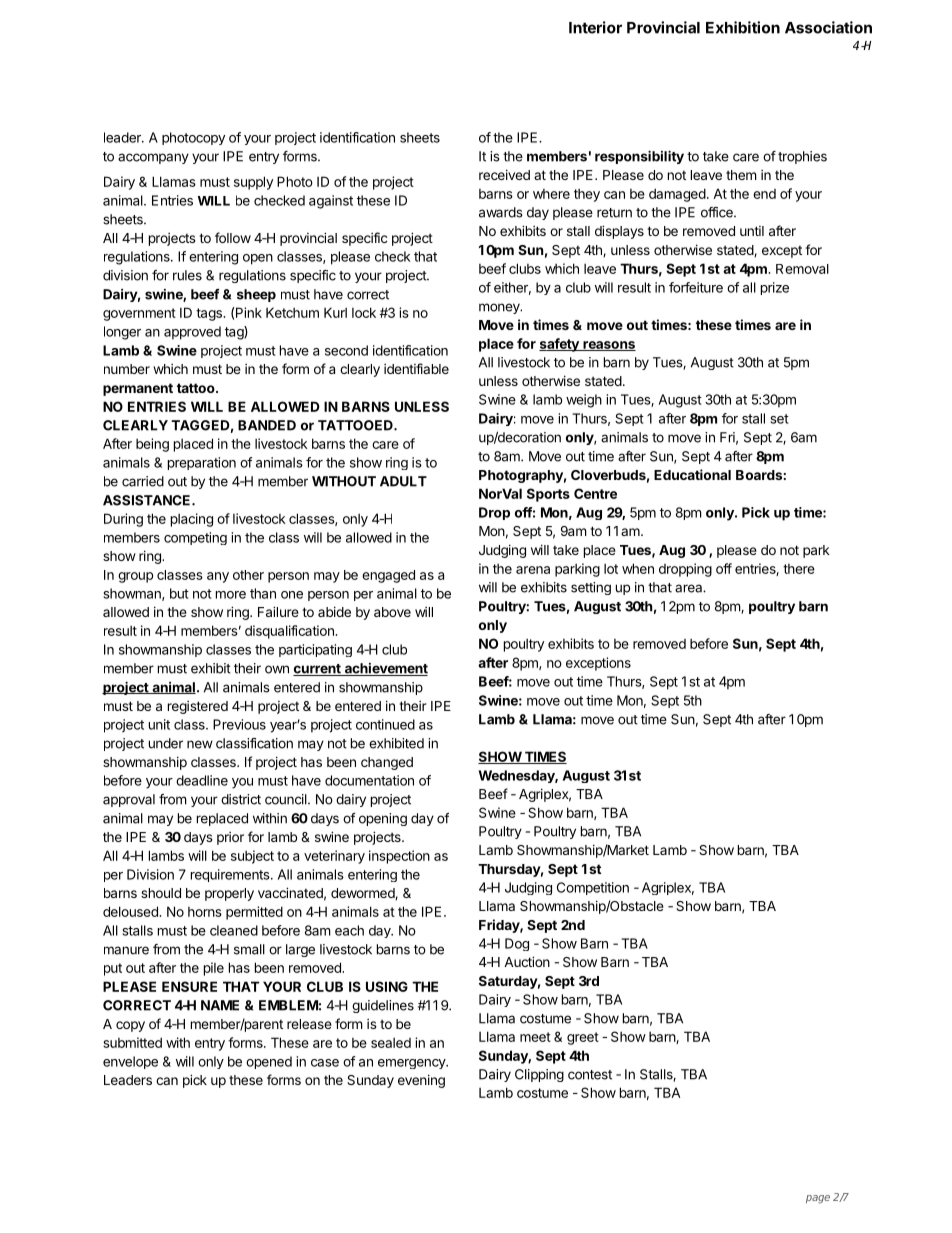  Describe the element at coordinates (399, 857) in the document. I see `inspection` at that location.
